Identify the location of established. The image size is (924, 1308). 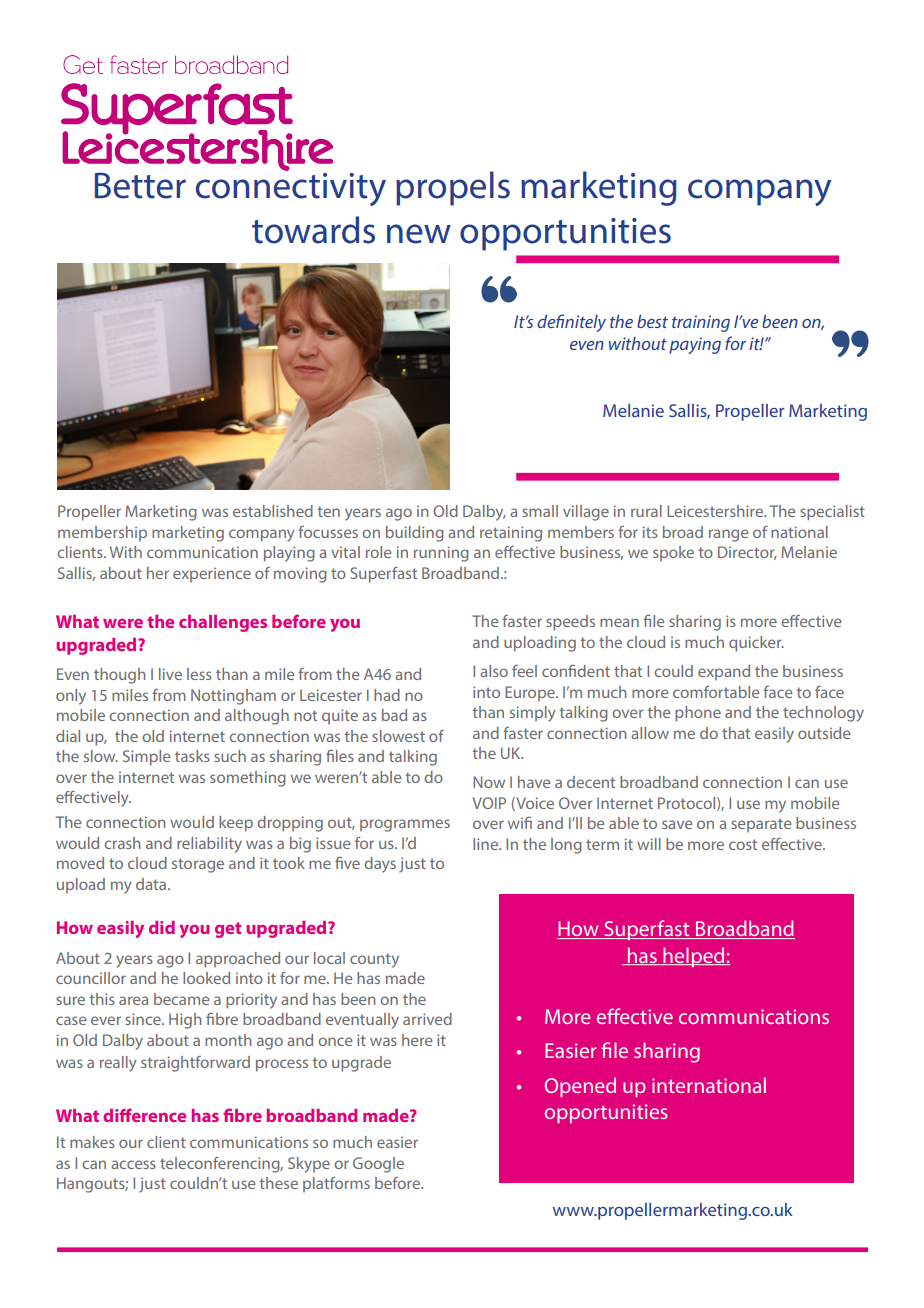
(273, 511).
